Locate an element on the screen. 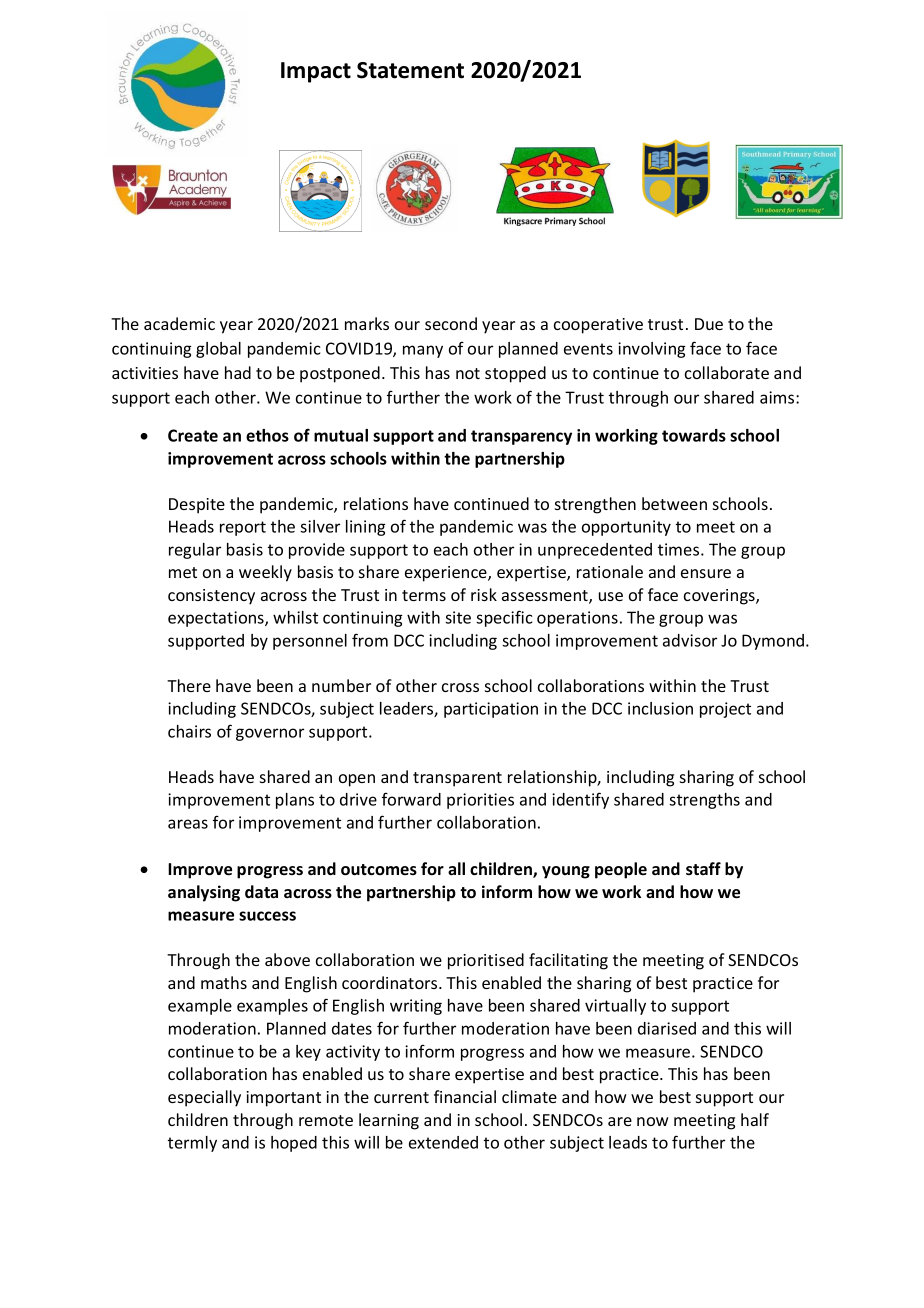  coverings is located at coordinates (720, 597).
